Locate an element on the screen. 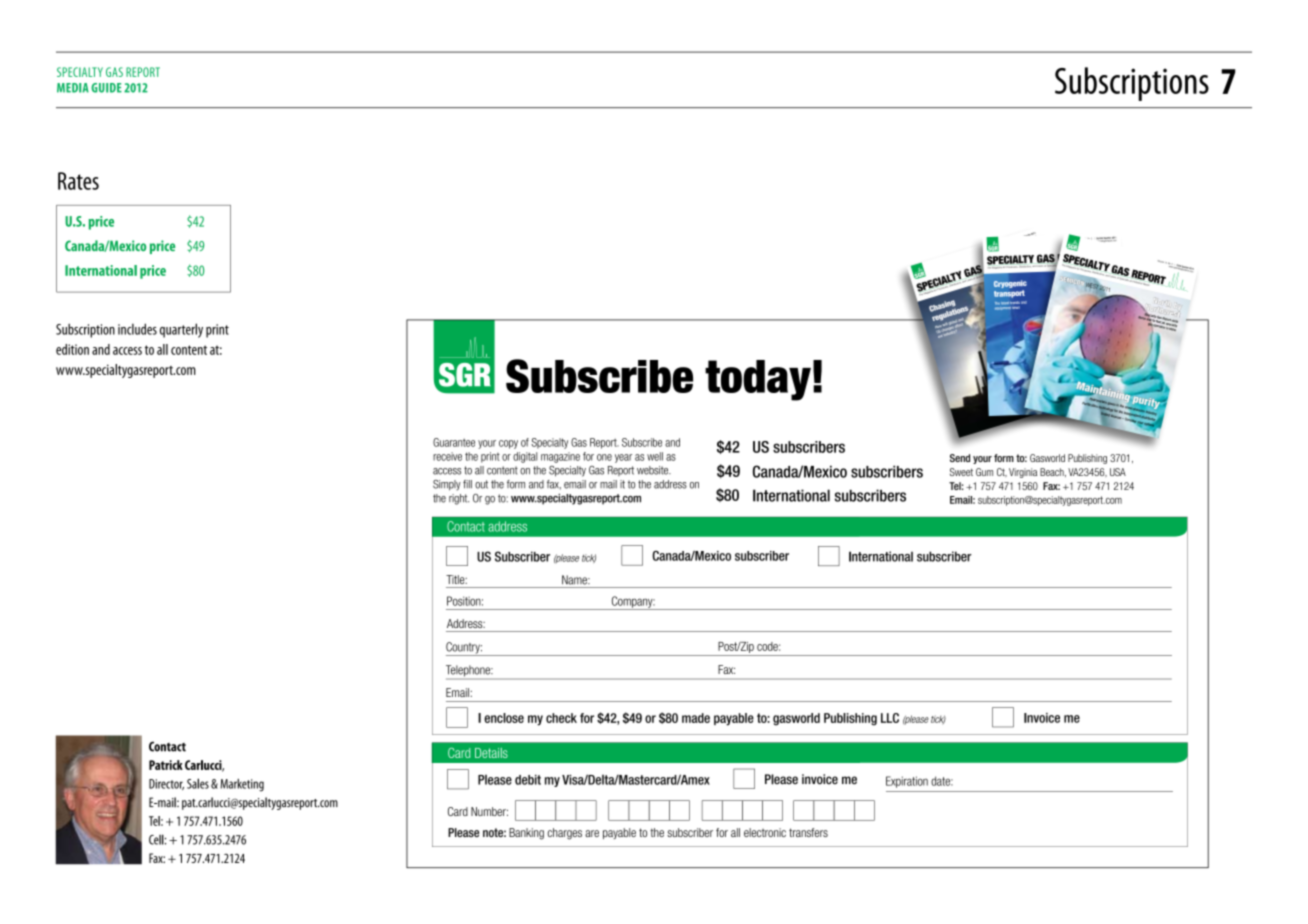 Image resolution: width=1308 pixels, height=924 pixels. Expiration is located at coordinates (907, 782).
